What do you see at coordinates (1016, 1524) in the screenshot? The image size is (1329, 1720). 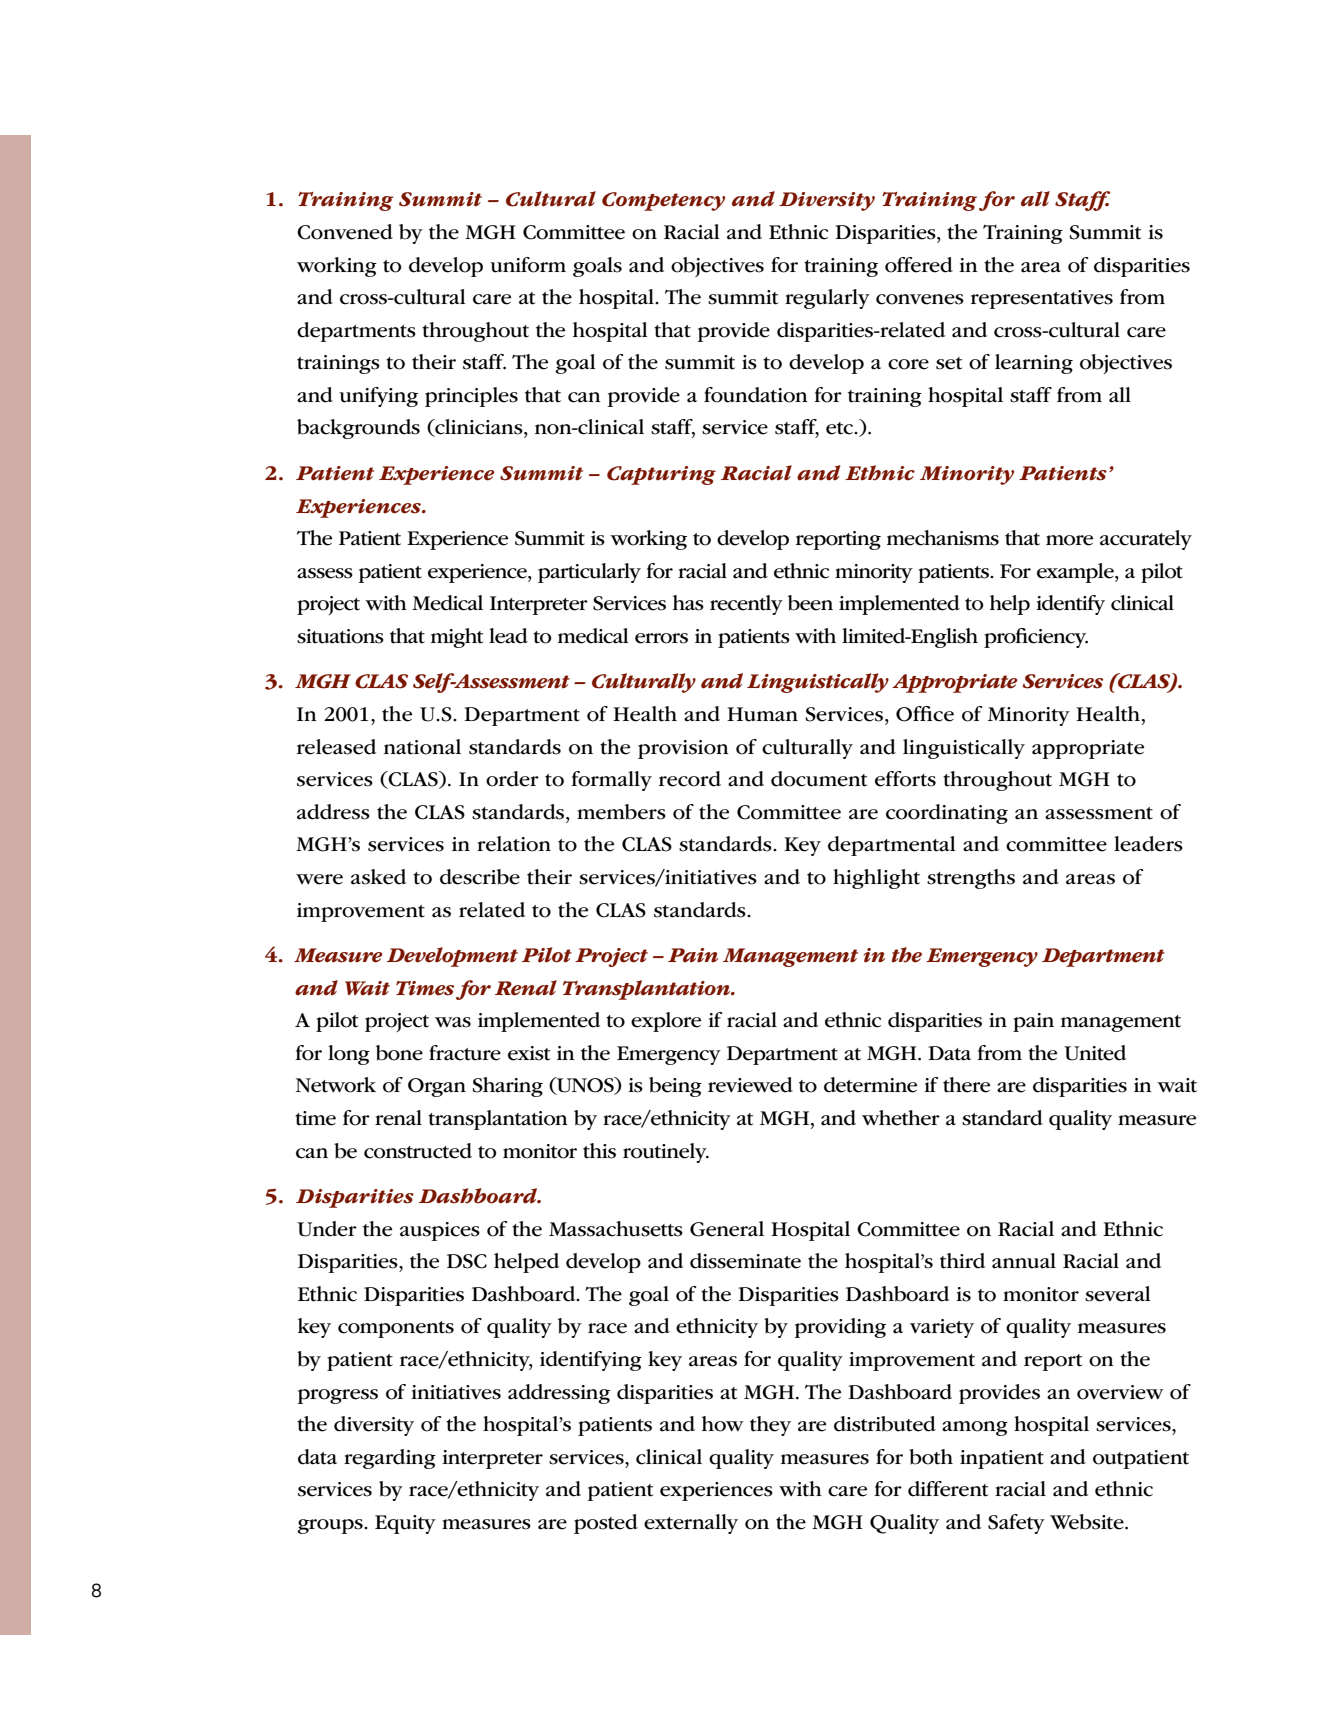 I see `Safety` at bounding box center [1016, 1524].
